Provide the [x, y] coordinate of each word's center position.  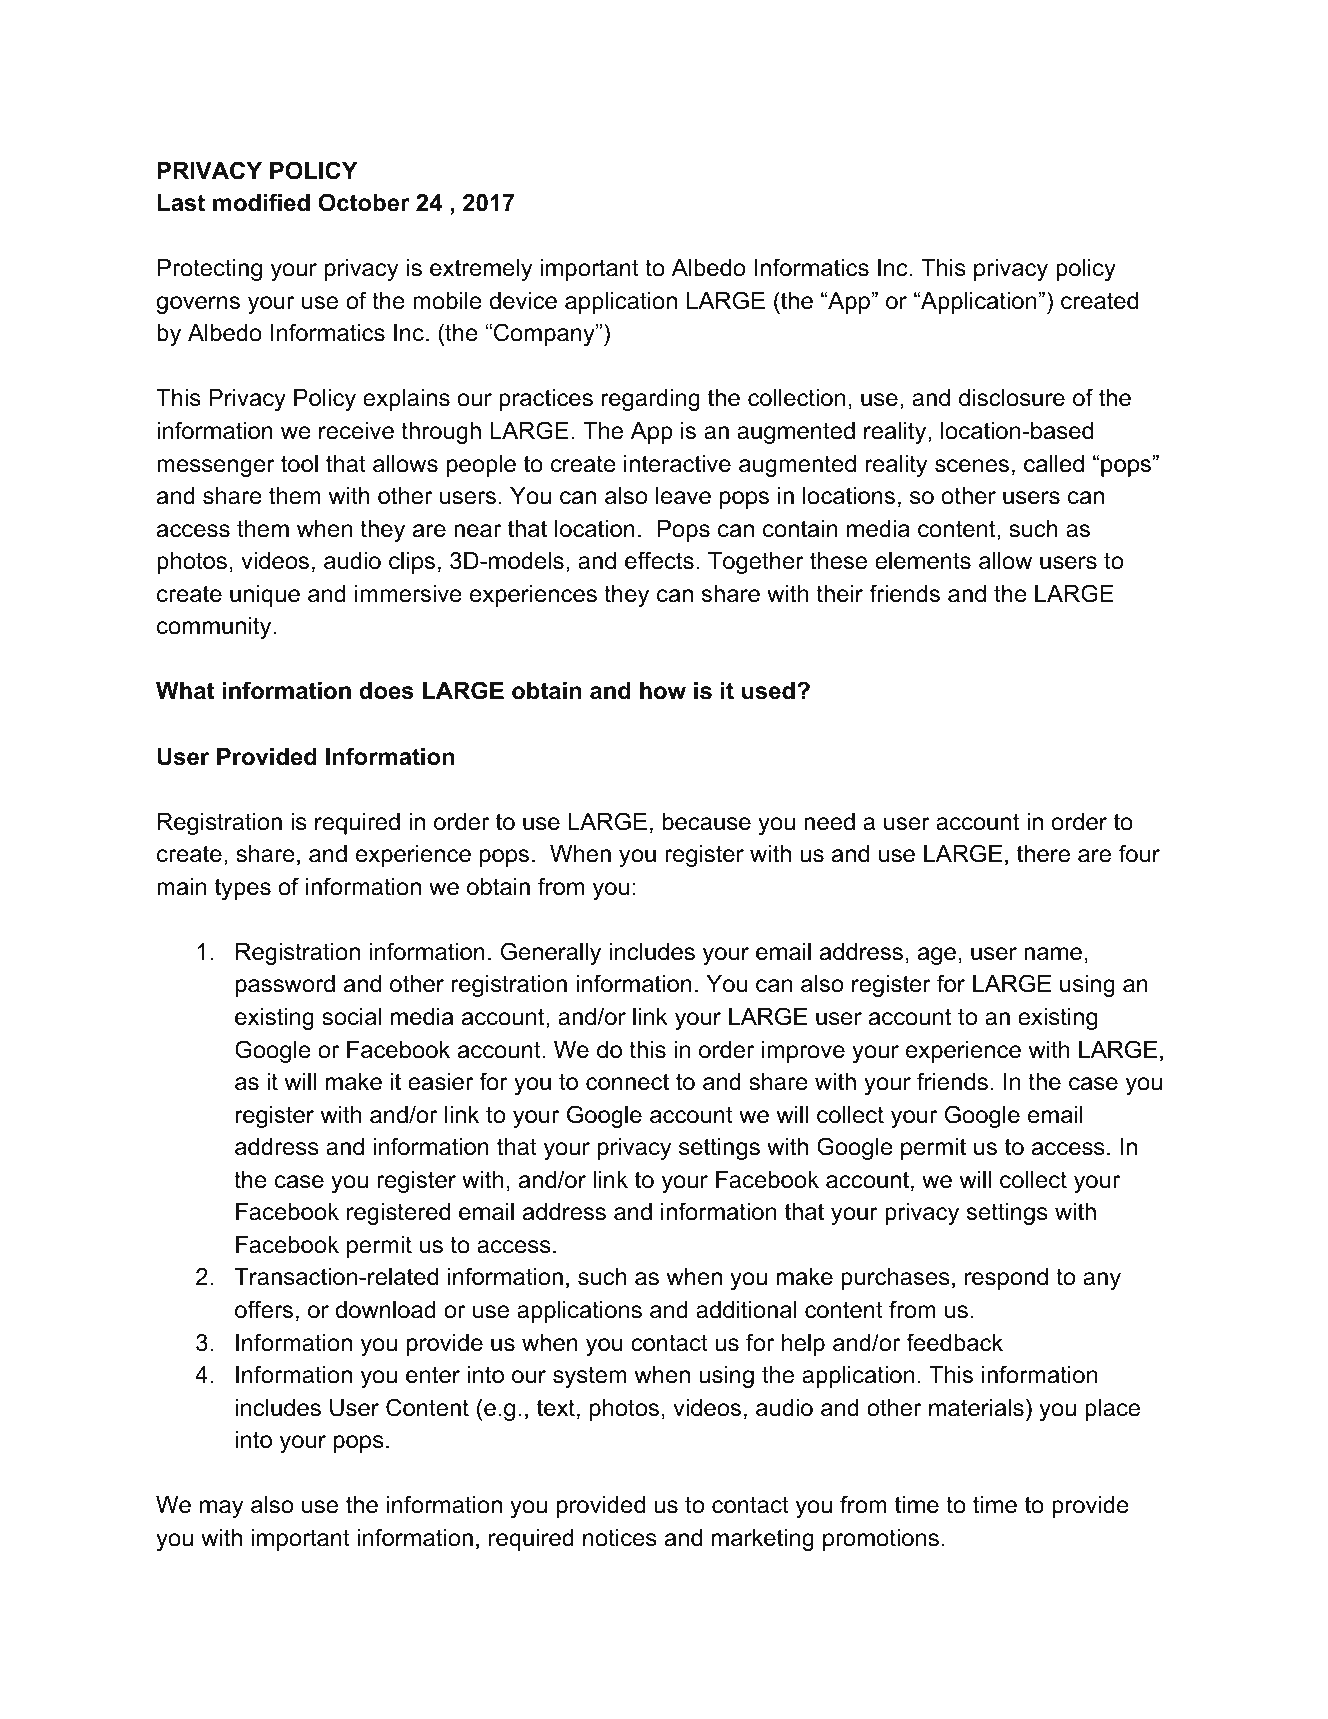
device [523, 301]
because [707, 822]
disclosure [1012, 398]
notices [620, 1538]
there [1043, 854]
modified [261, 202]
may [221, 1509]
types [243, 889]
